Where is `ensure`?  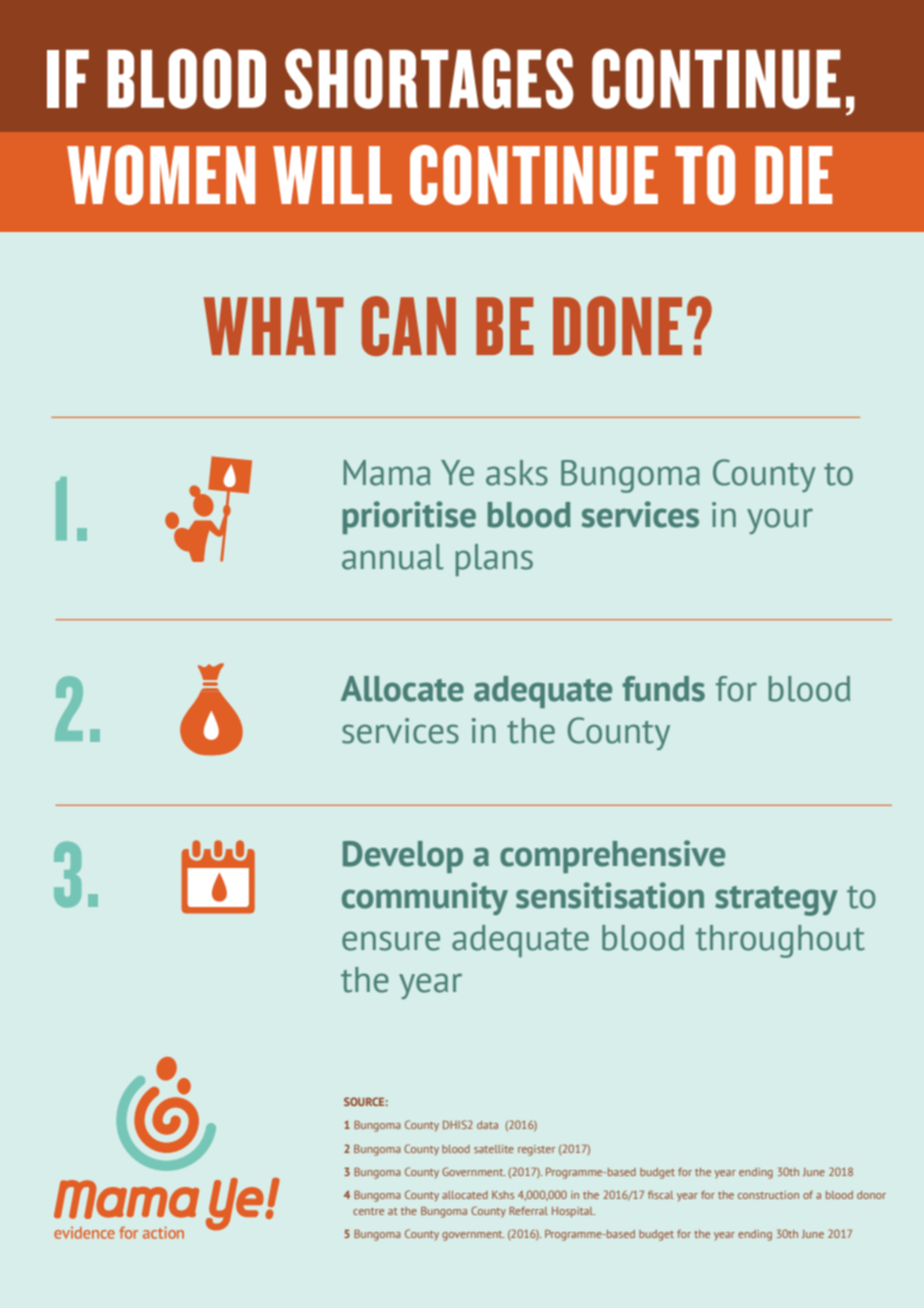 ensure is located at coordinates (391, 941).
